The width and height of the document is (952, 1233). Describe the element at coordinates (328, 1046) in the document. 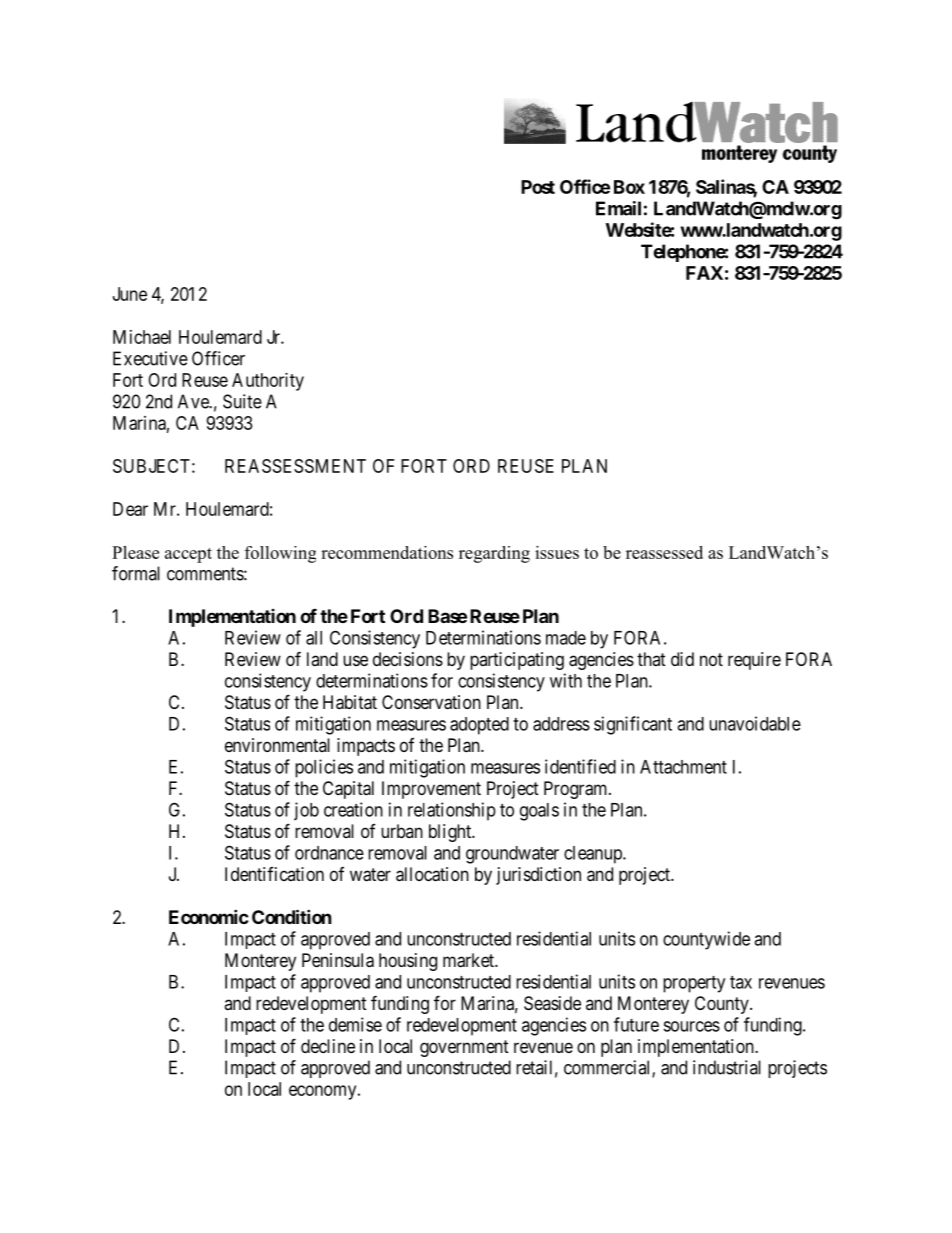

I see `decline` at that location.
